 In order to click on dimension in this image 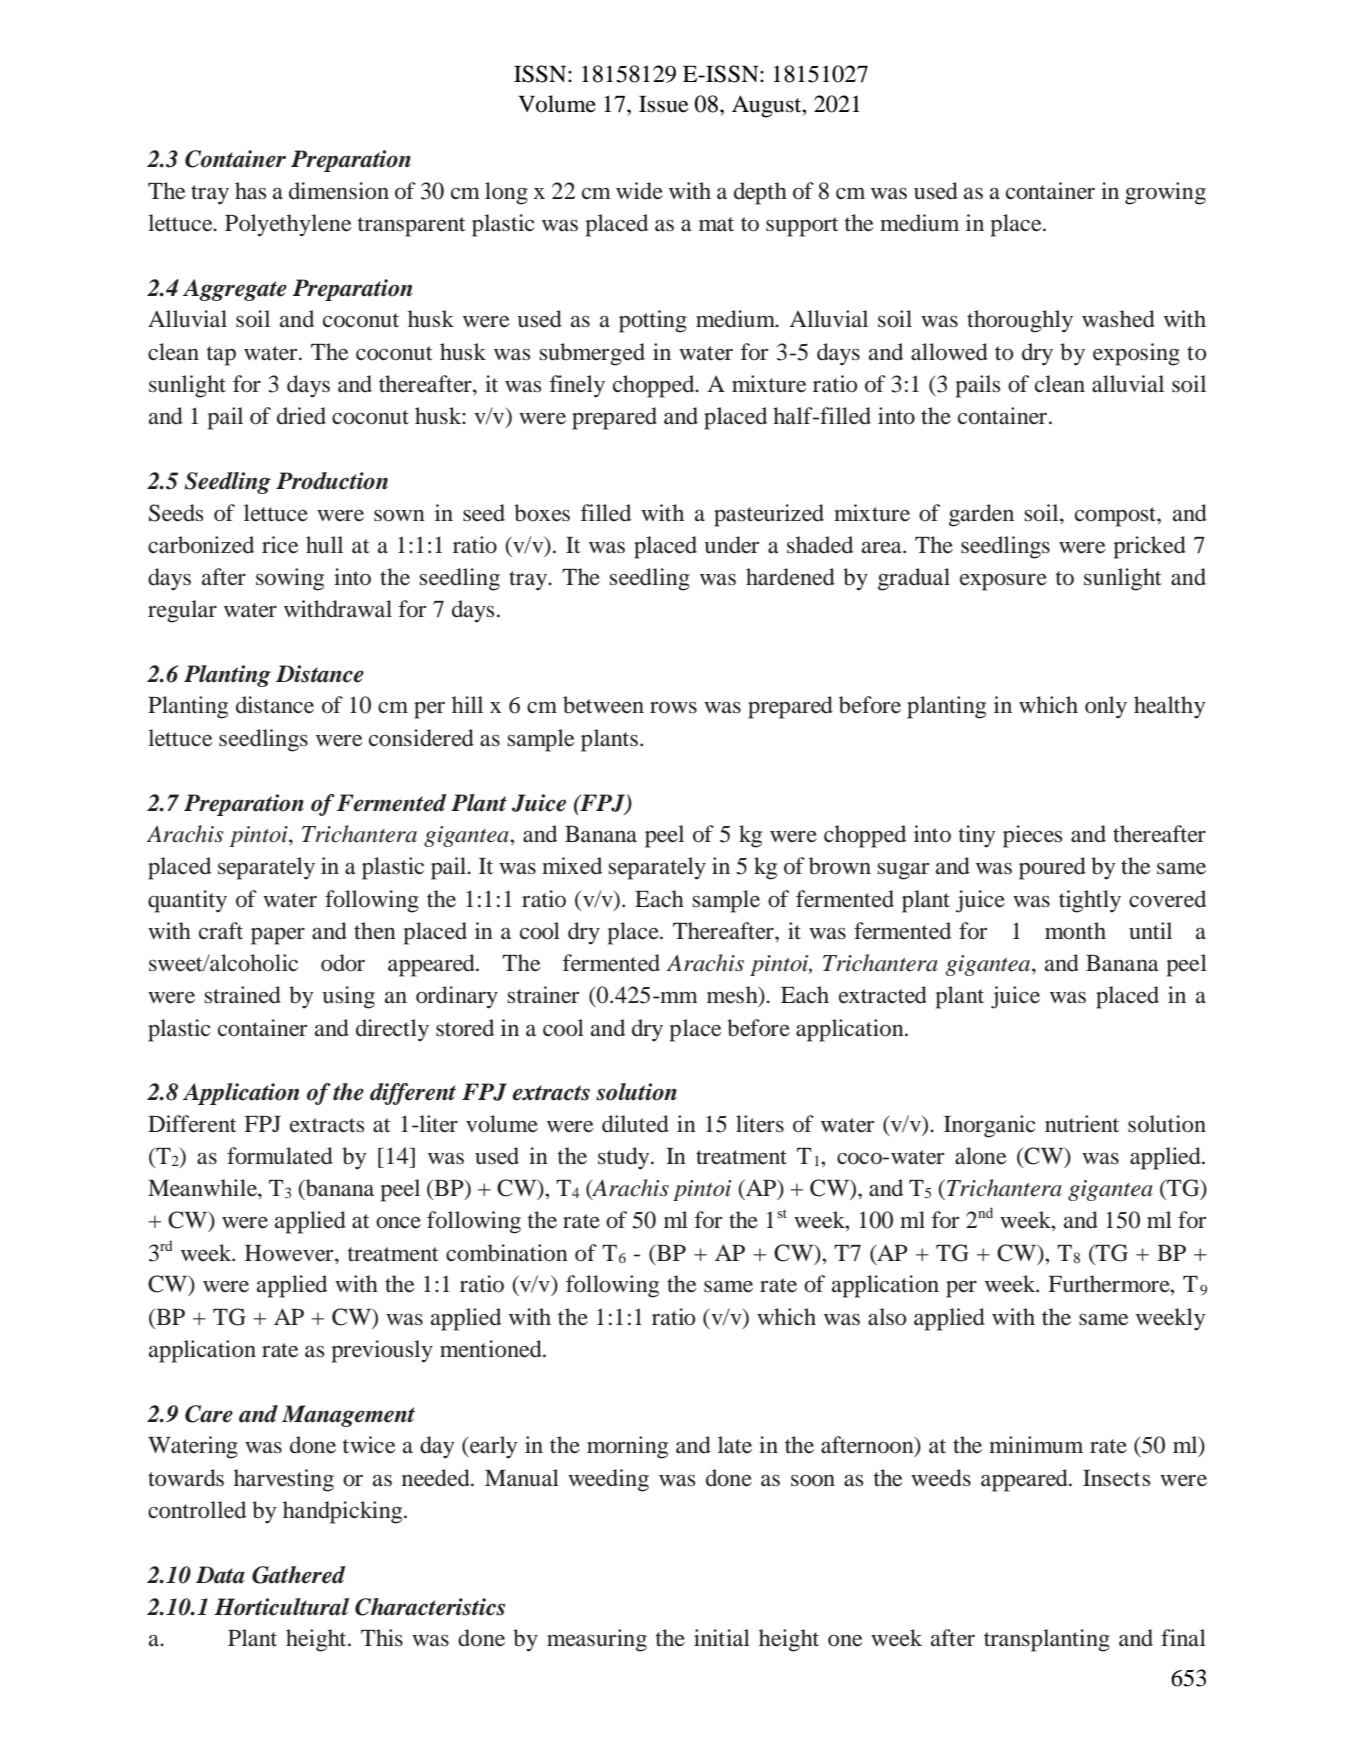, I will do `click(339, 191)`.
